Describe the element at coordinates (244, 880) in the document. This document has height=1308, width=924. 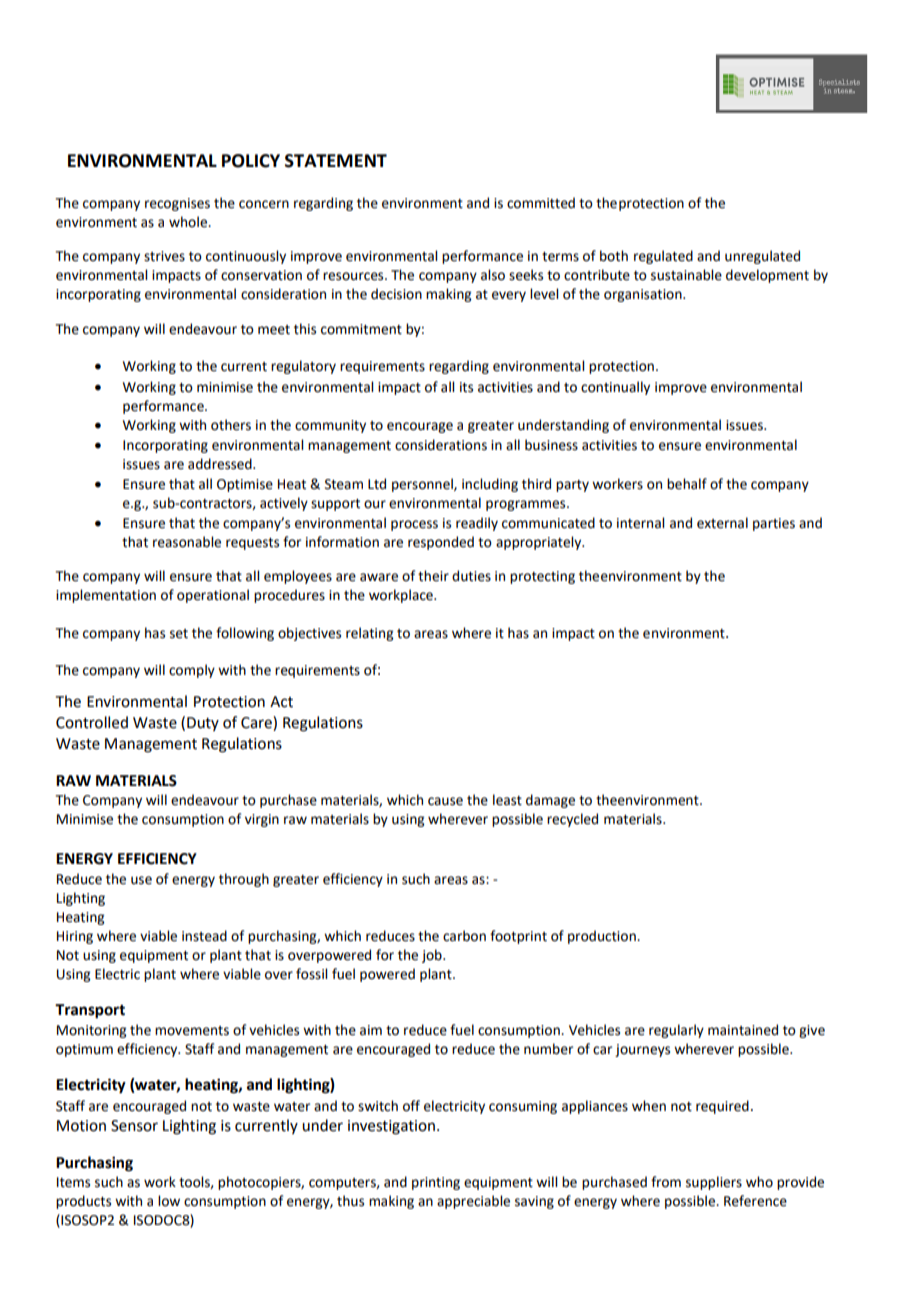
I see `through` at that location.
